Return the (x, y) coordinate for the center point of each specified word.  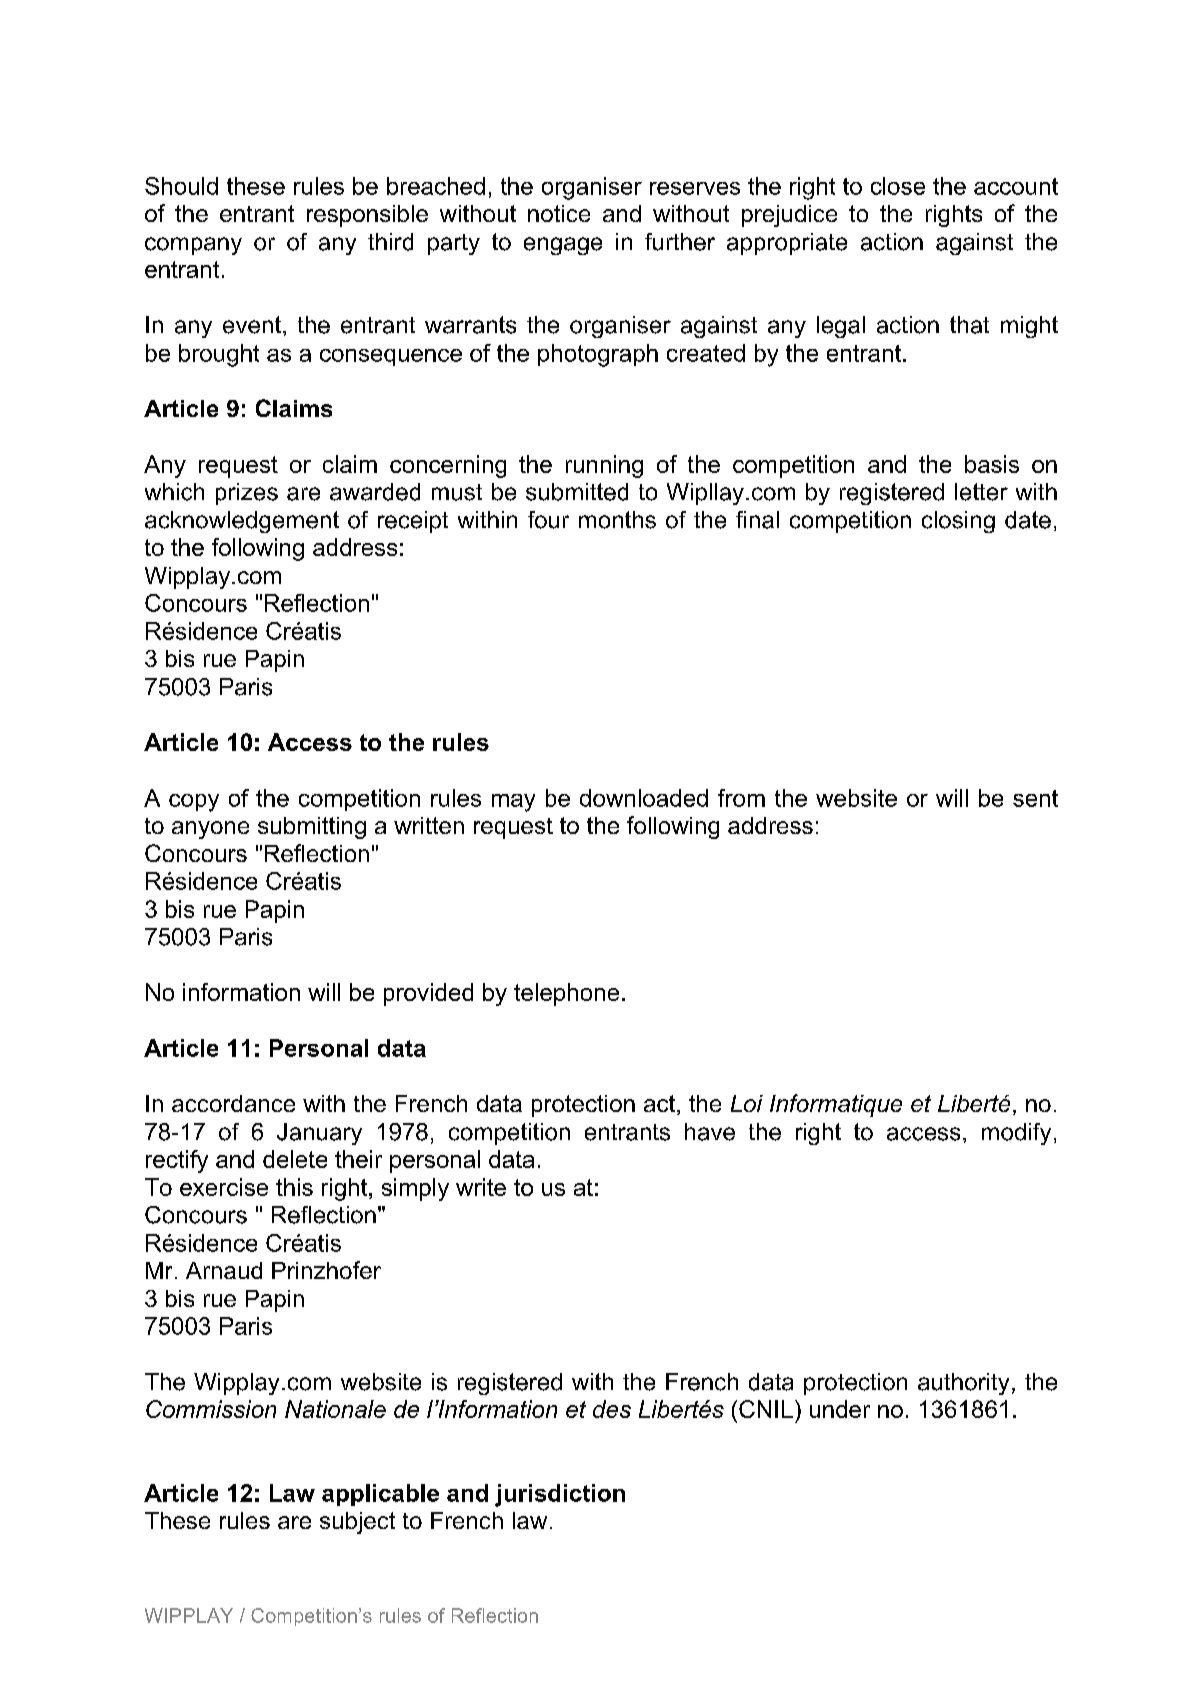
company (193, 246)
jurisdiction (560, 1495)
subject (357, 1523)
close (898, 186)
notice (559, 213)
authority (963, 1384)
